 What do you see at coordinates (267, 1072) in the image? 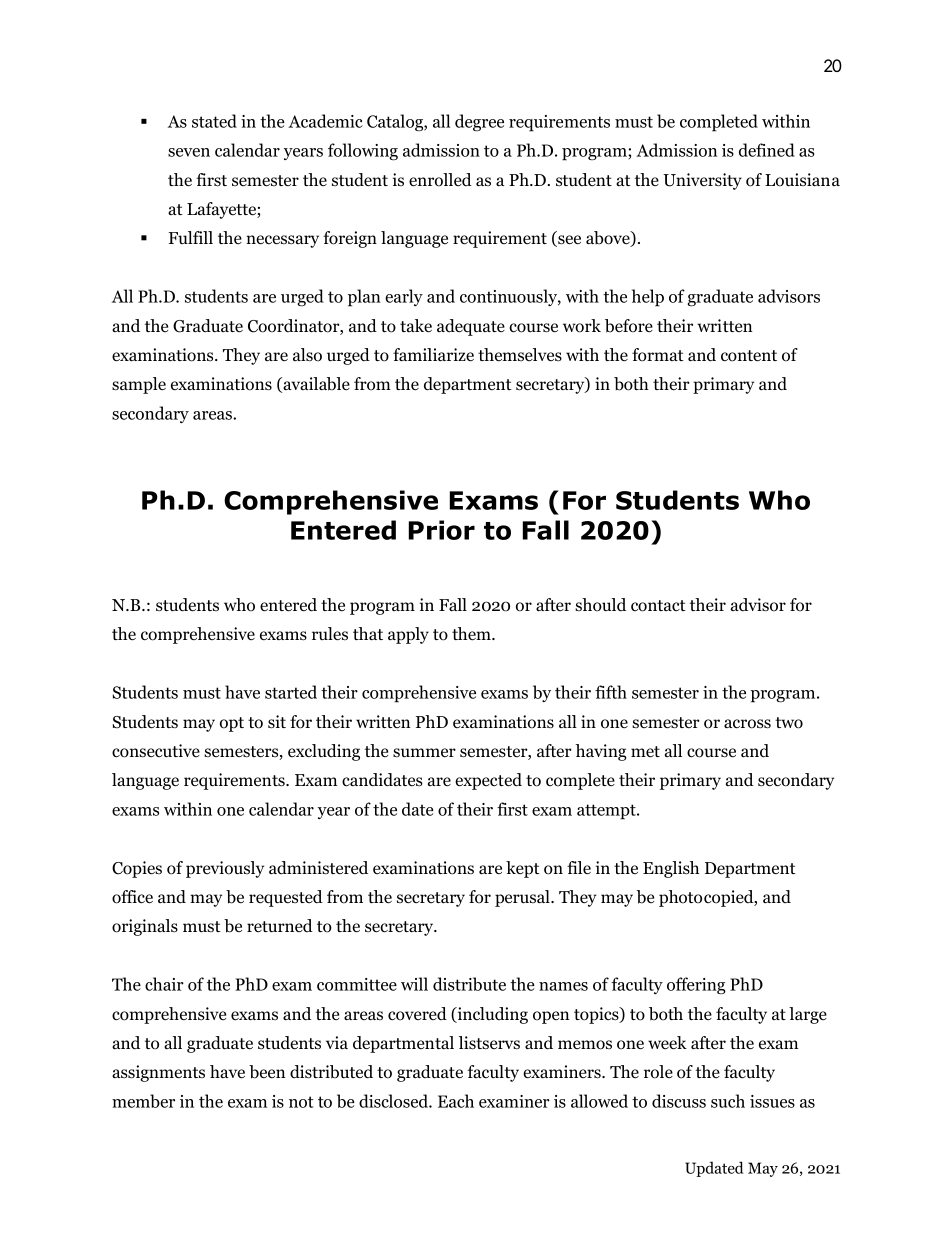
I see `been` at bounding box center [267, 1072].
